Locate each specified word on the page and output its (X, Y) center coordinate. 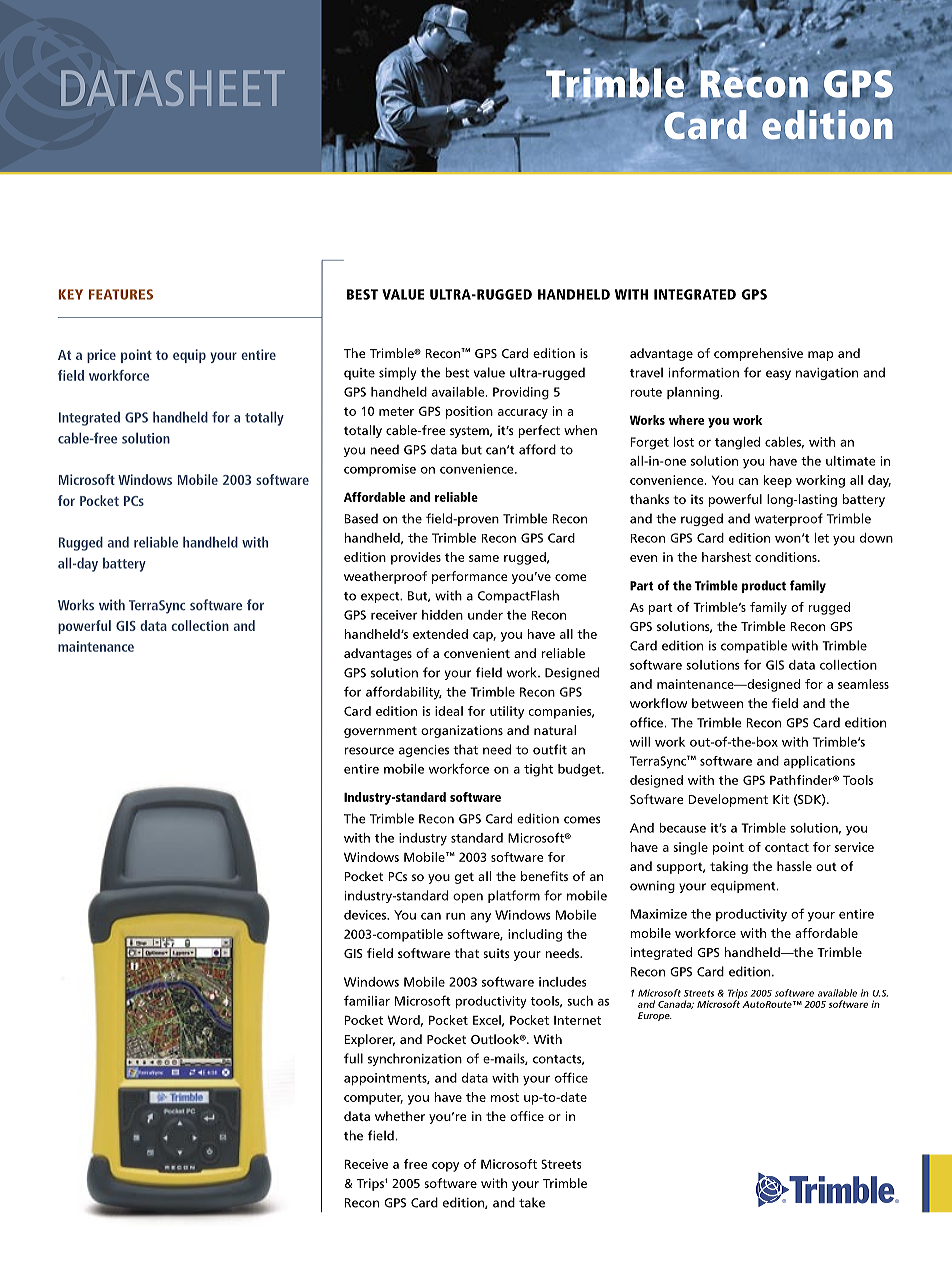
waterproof (789, 519)
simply (397, 373)
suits (496, 953)
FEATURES (121, 294)
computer (373, 1099)
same (484, 558)
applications (819, 762)
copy (445, 1167)
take (532, 1202)
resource (369, 751)
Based (361, 518)
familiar (367, 1000)
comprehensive (758, 354)
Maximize (659, 914)
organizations (462, 731)
